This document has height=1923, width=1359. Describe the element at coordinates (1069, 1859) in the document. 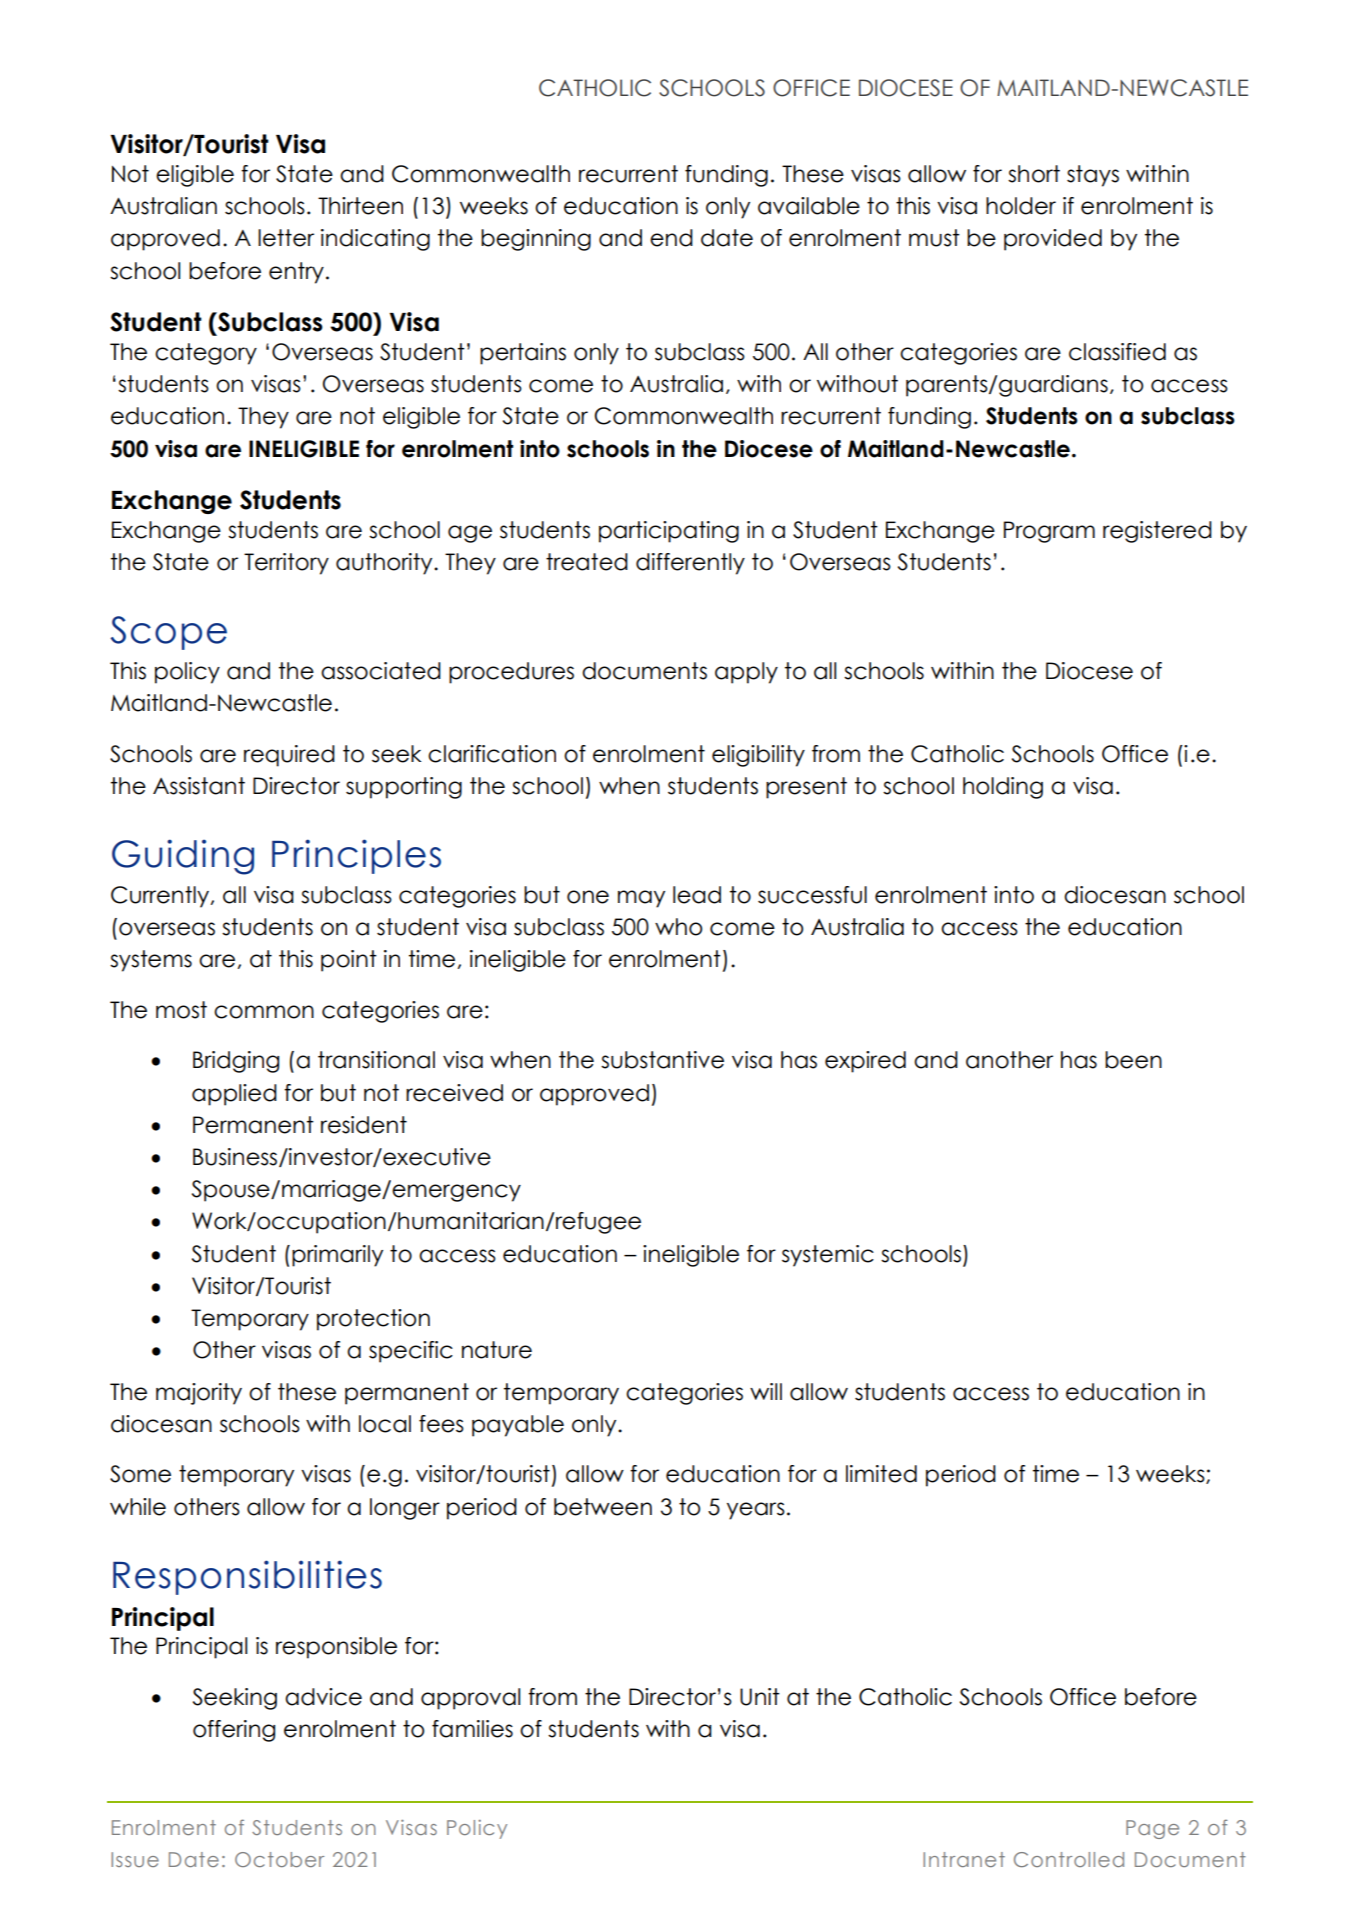

I see `Controlled` at that location.
